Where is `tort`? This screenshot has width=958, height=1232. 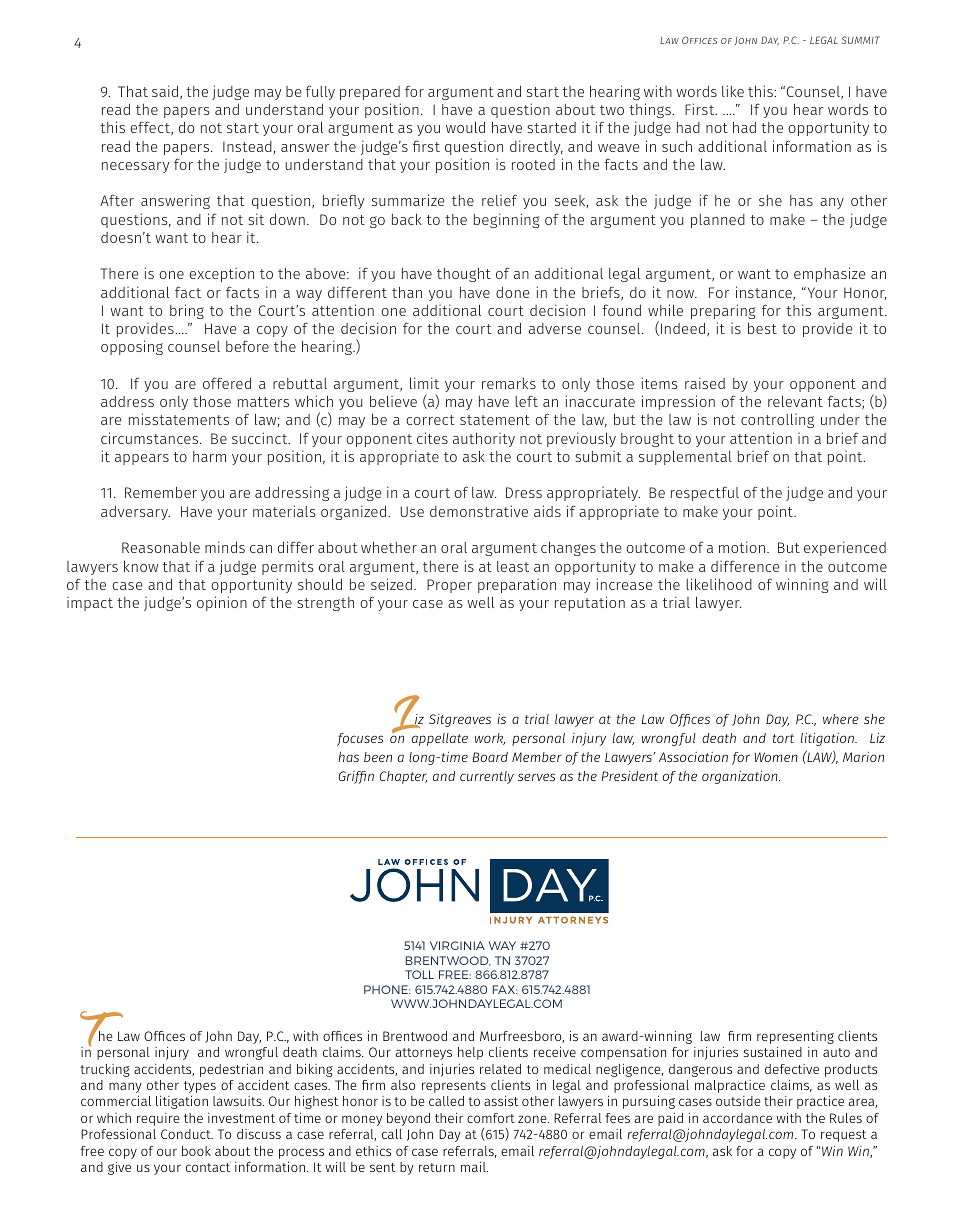
tort is located at coordinates (783, 738).
